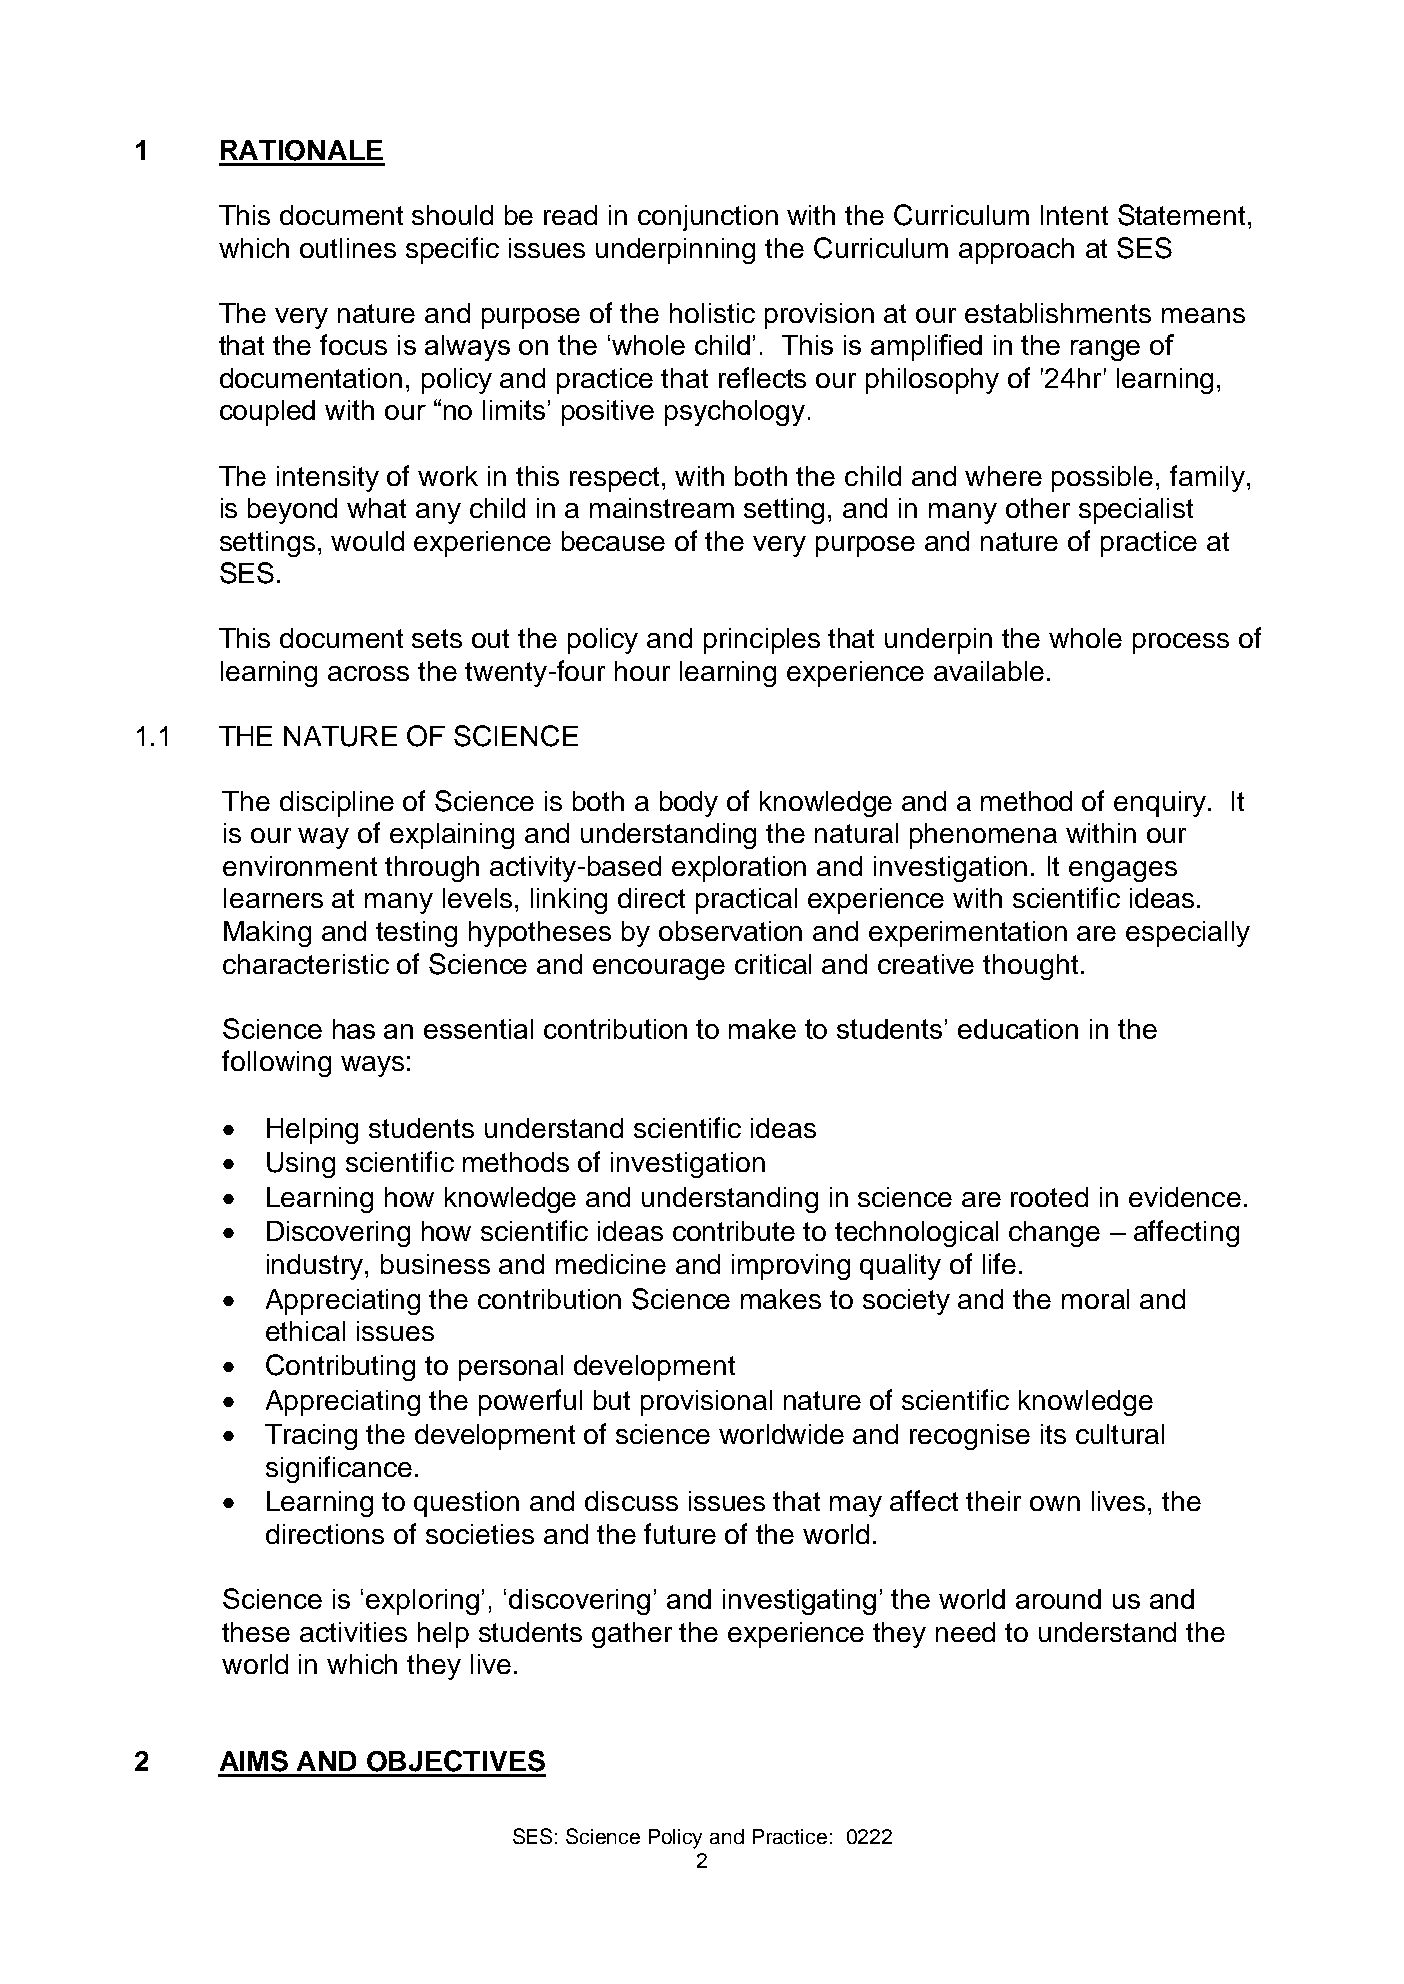 The image size is (1404, 1984). What do you see at coordinates (422, 1602) in the screenshot?
I see `exploring` at bounding box center [422, 1602].
